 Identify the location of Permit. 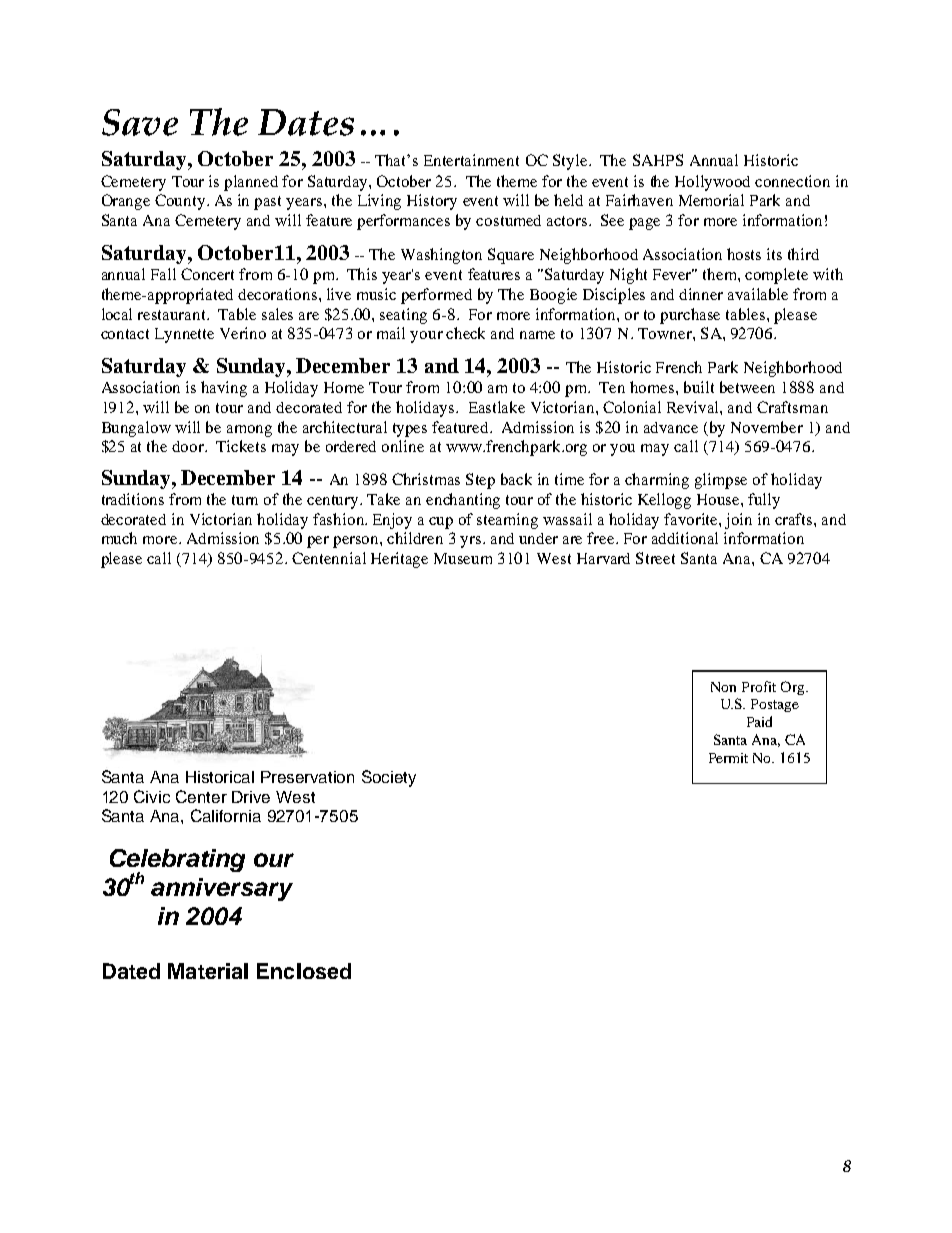
(728, 758).
